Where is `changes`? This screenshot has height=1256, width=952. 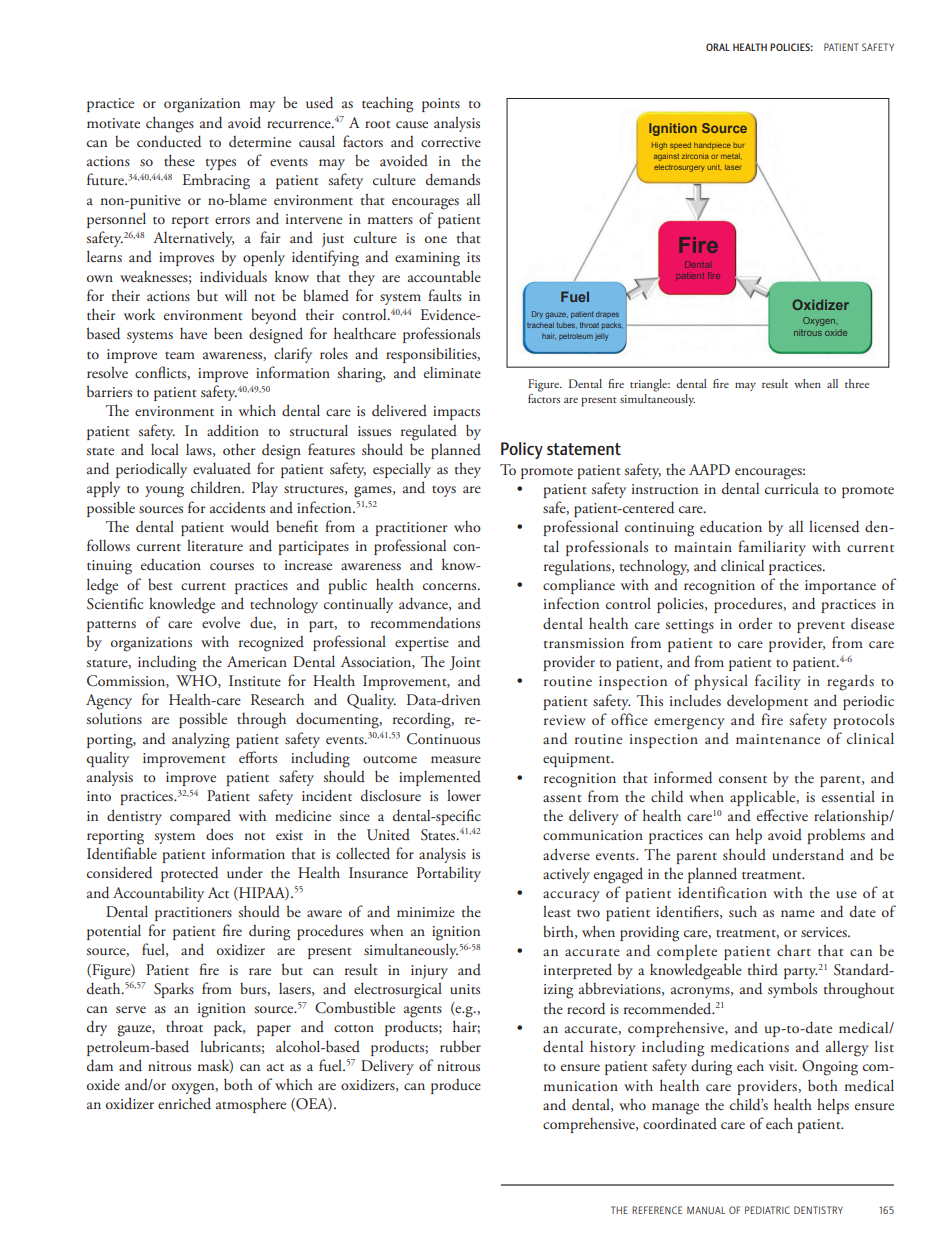
changes is located at coordinates (170, 124).
